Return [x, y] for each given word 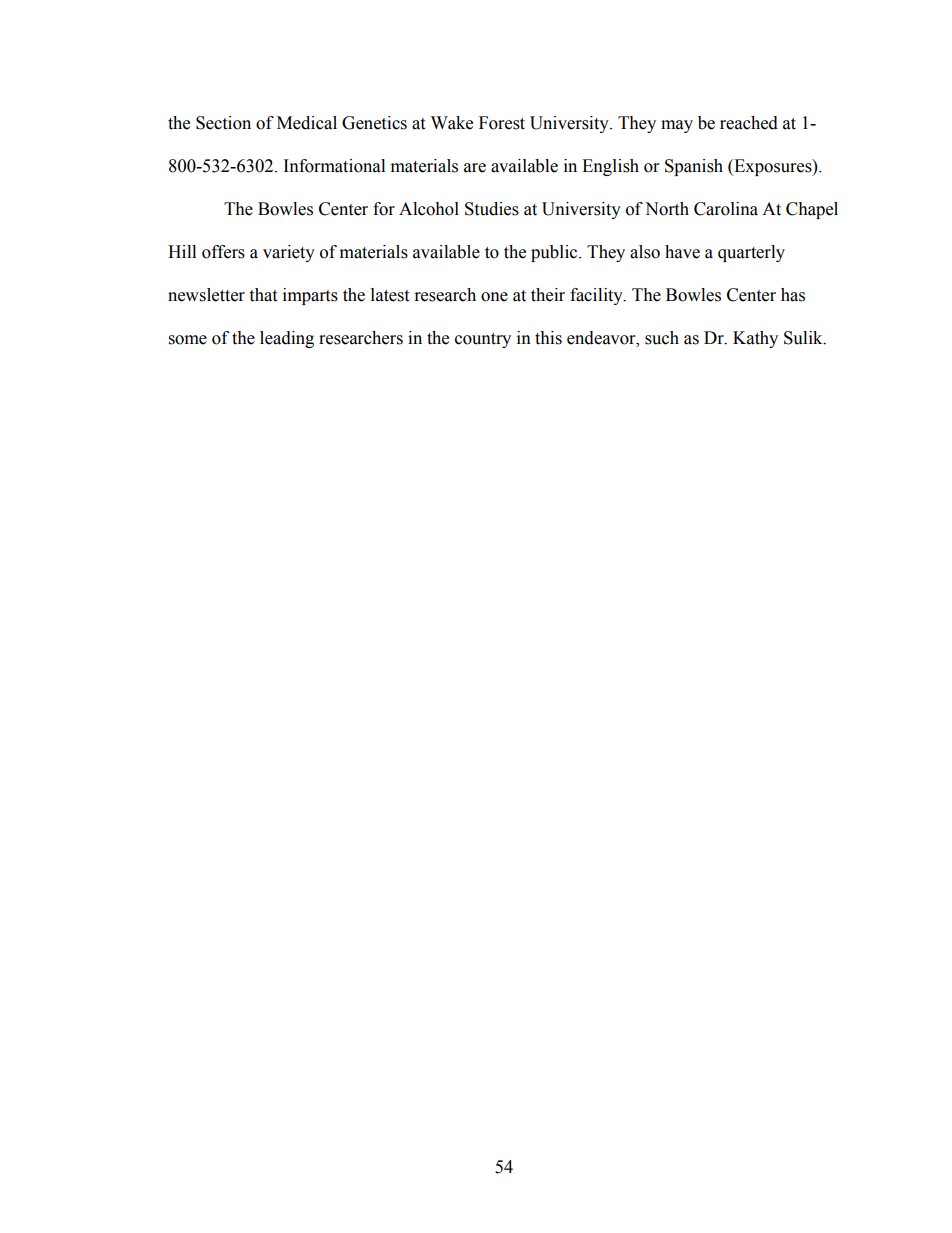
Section [223, 123]
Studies [492, 209]
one [494, 297]
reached [749, 123]
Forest [502, 123]
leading [287, 339]
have [682, 252]
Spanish [694, 167]
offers [223, 252]
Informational [334, 166]
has [793, 295]
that [263, 295]
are [475, 168]
